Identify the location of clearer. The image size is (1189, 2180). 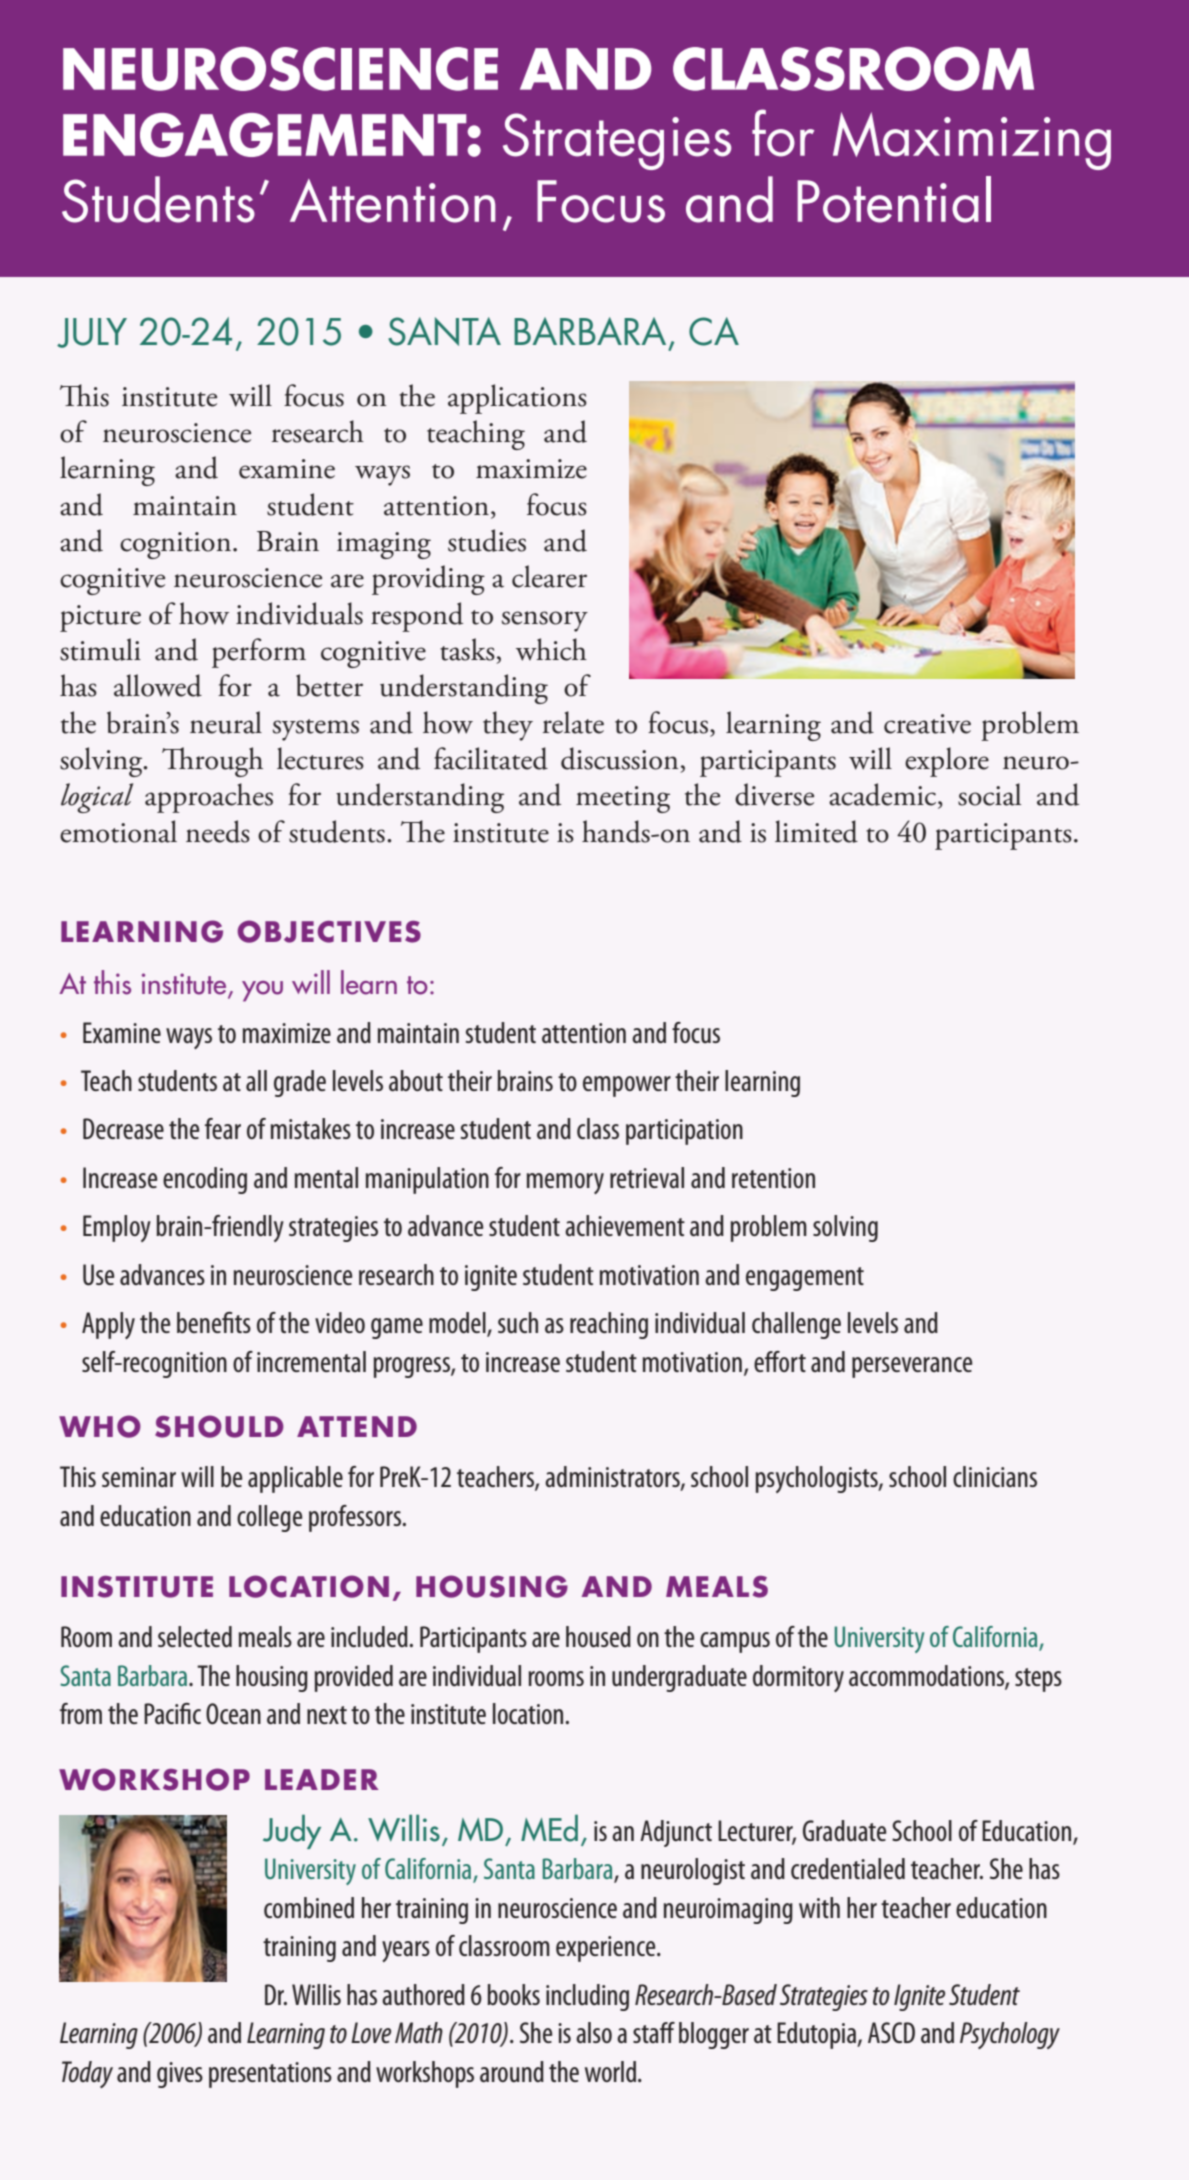
(549, 576).
